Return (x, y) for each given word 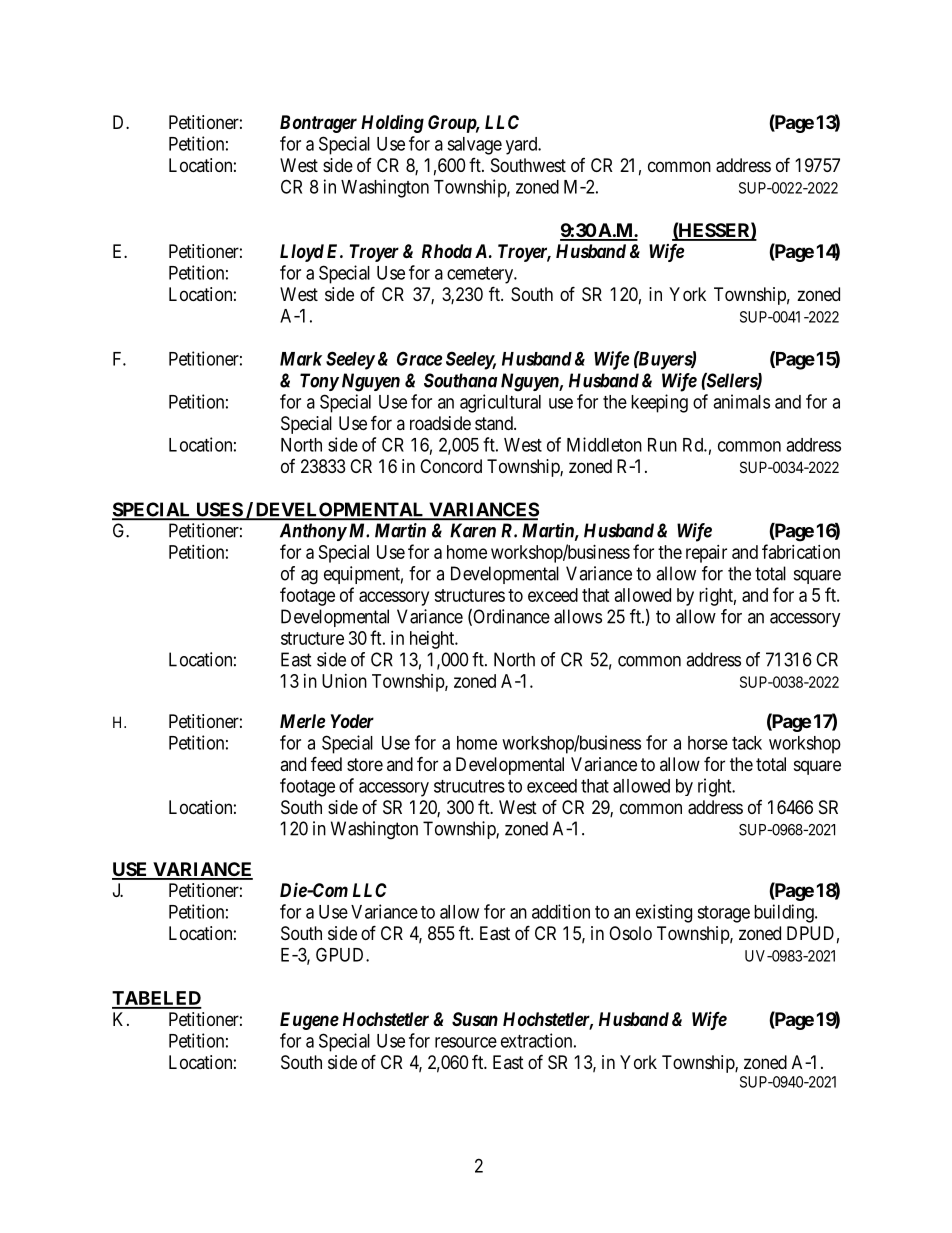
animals (741, 401)
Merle (302, 721)
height (433, 640)
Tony (319, 382)
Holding (392, 124)
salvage (474, 146)
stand (495, 423)
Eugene (309, 1021)
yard (523, 146)
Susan (475, 1019)
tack (747, 743)
